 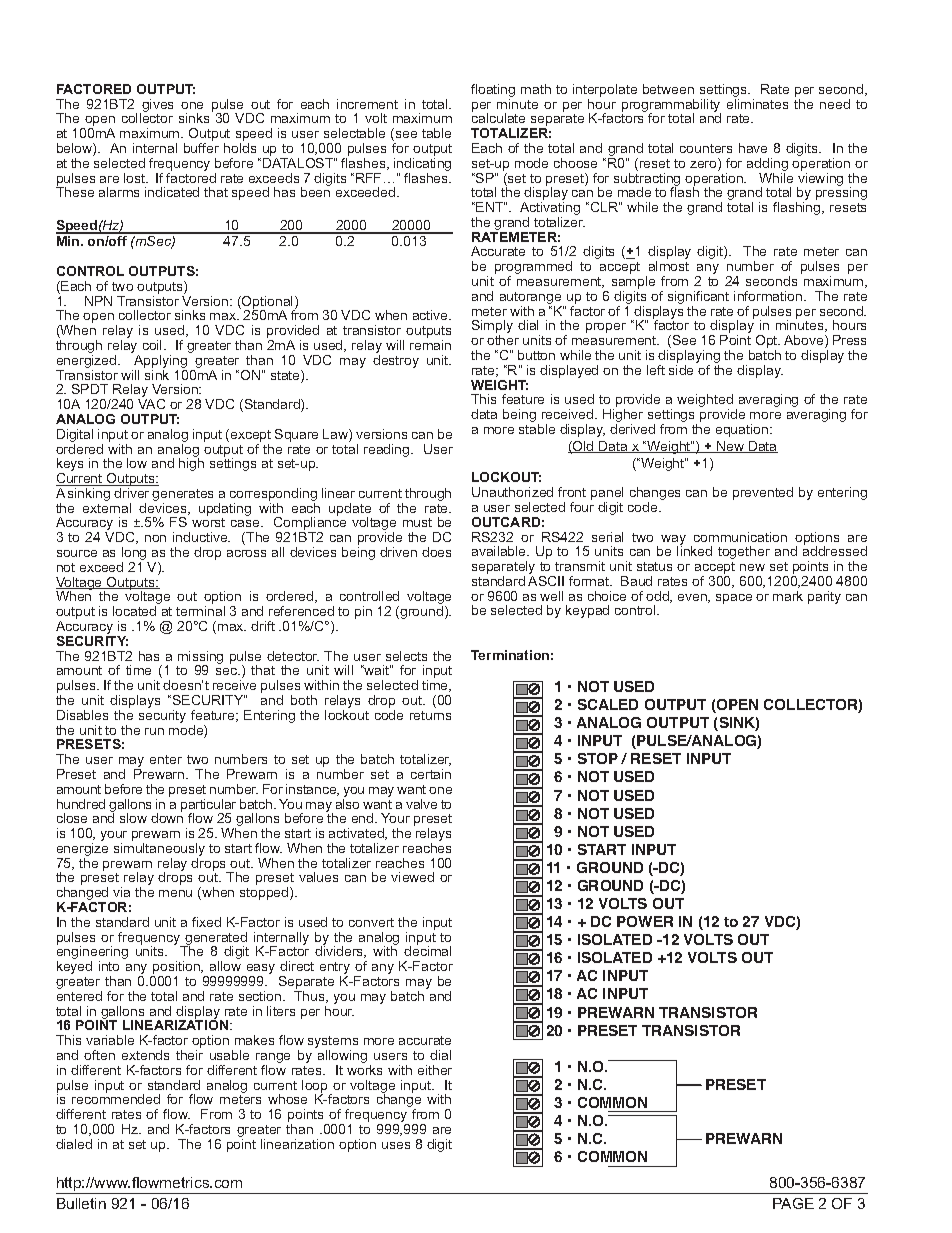 What do you see at coordinates (155, 538) in the screenshot?
I see `non` at bounding box center [155, 538].
